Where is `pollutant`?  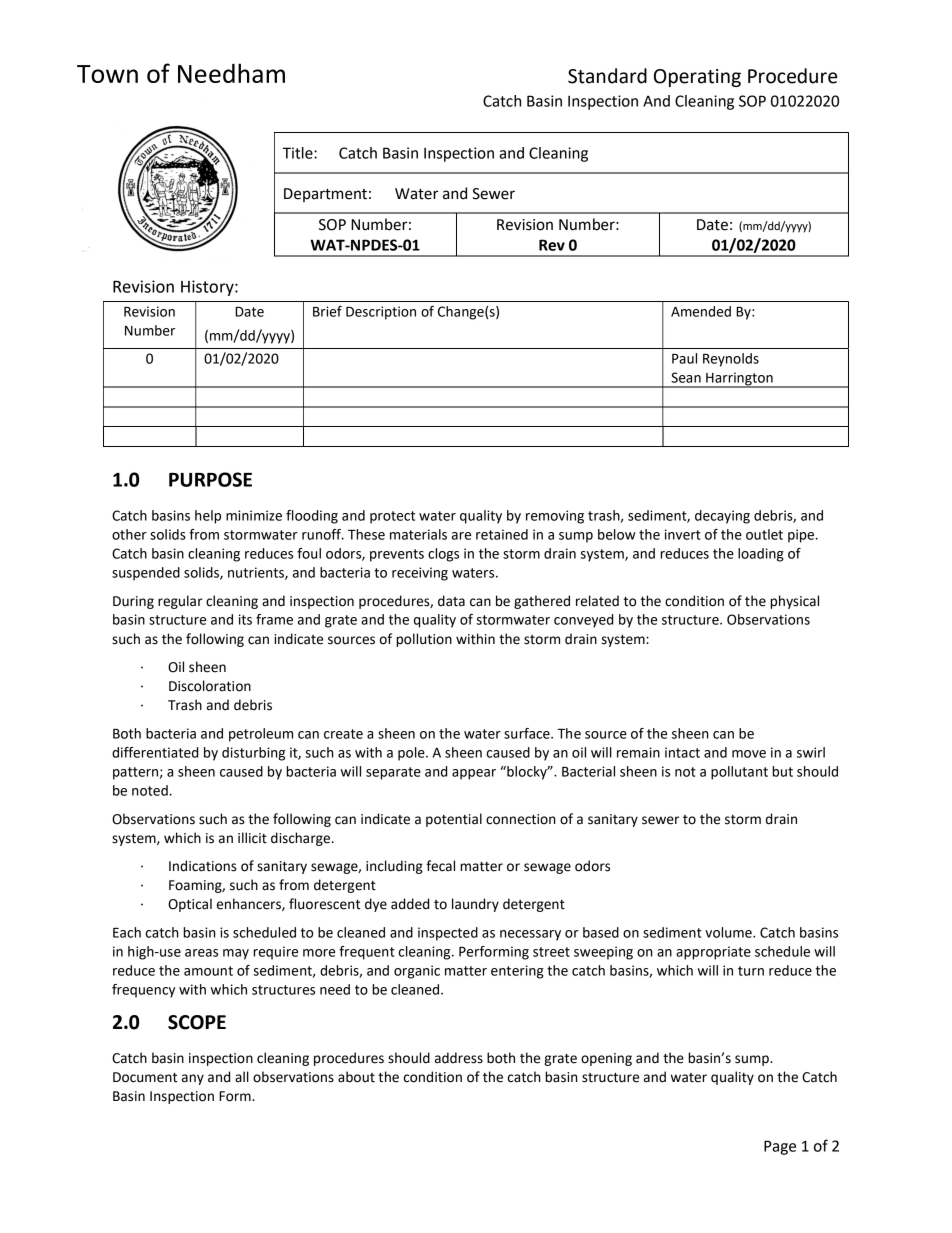 pollutant is located at coordinates (739, 773).
